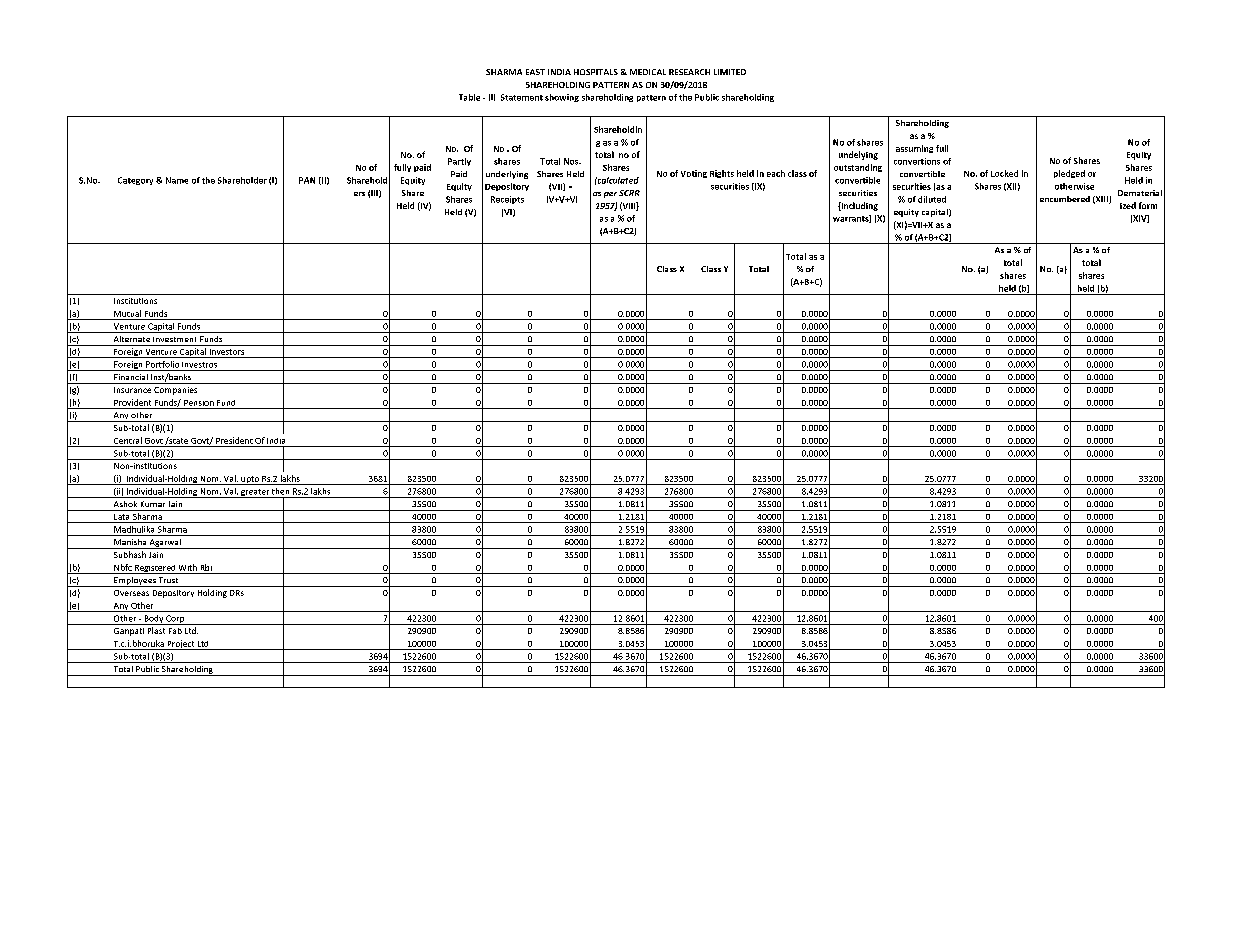  I want to click on upto, so click(250, 480).
